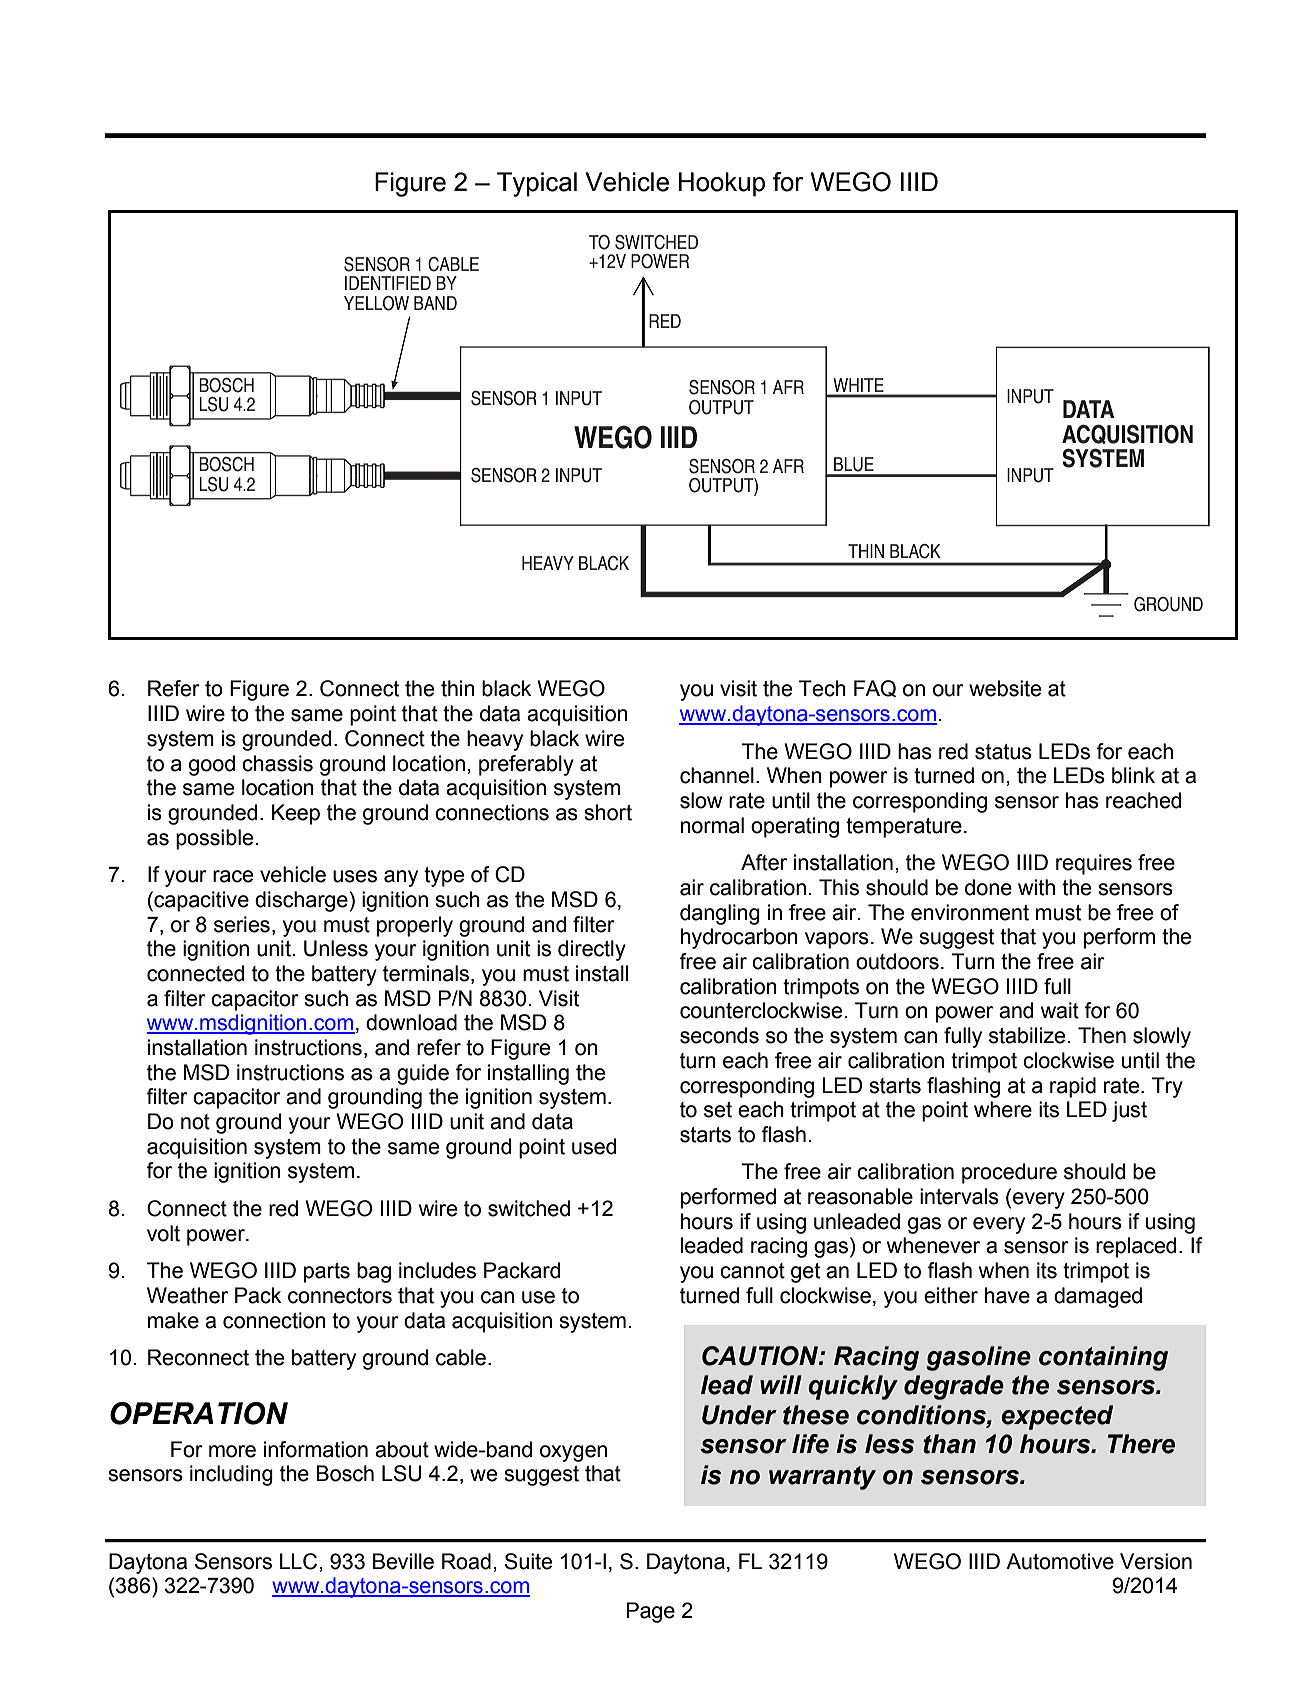 The image size is (1313, 1700). I want to click on cannot, so click(752, 1271).
